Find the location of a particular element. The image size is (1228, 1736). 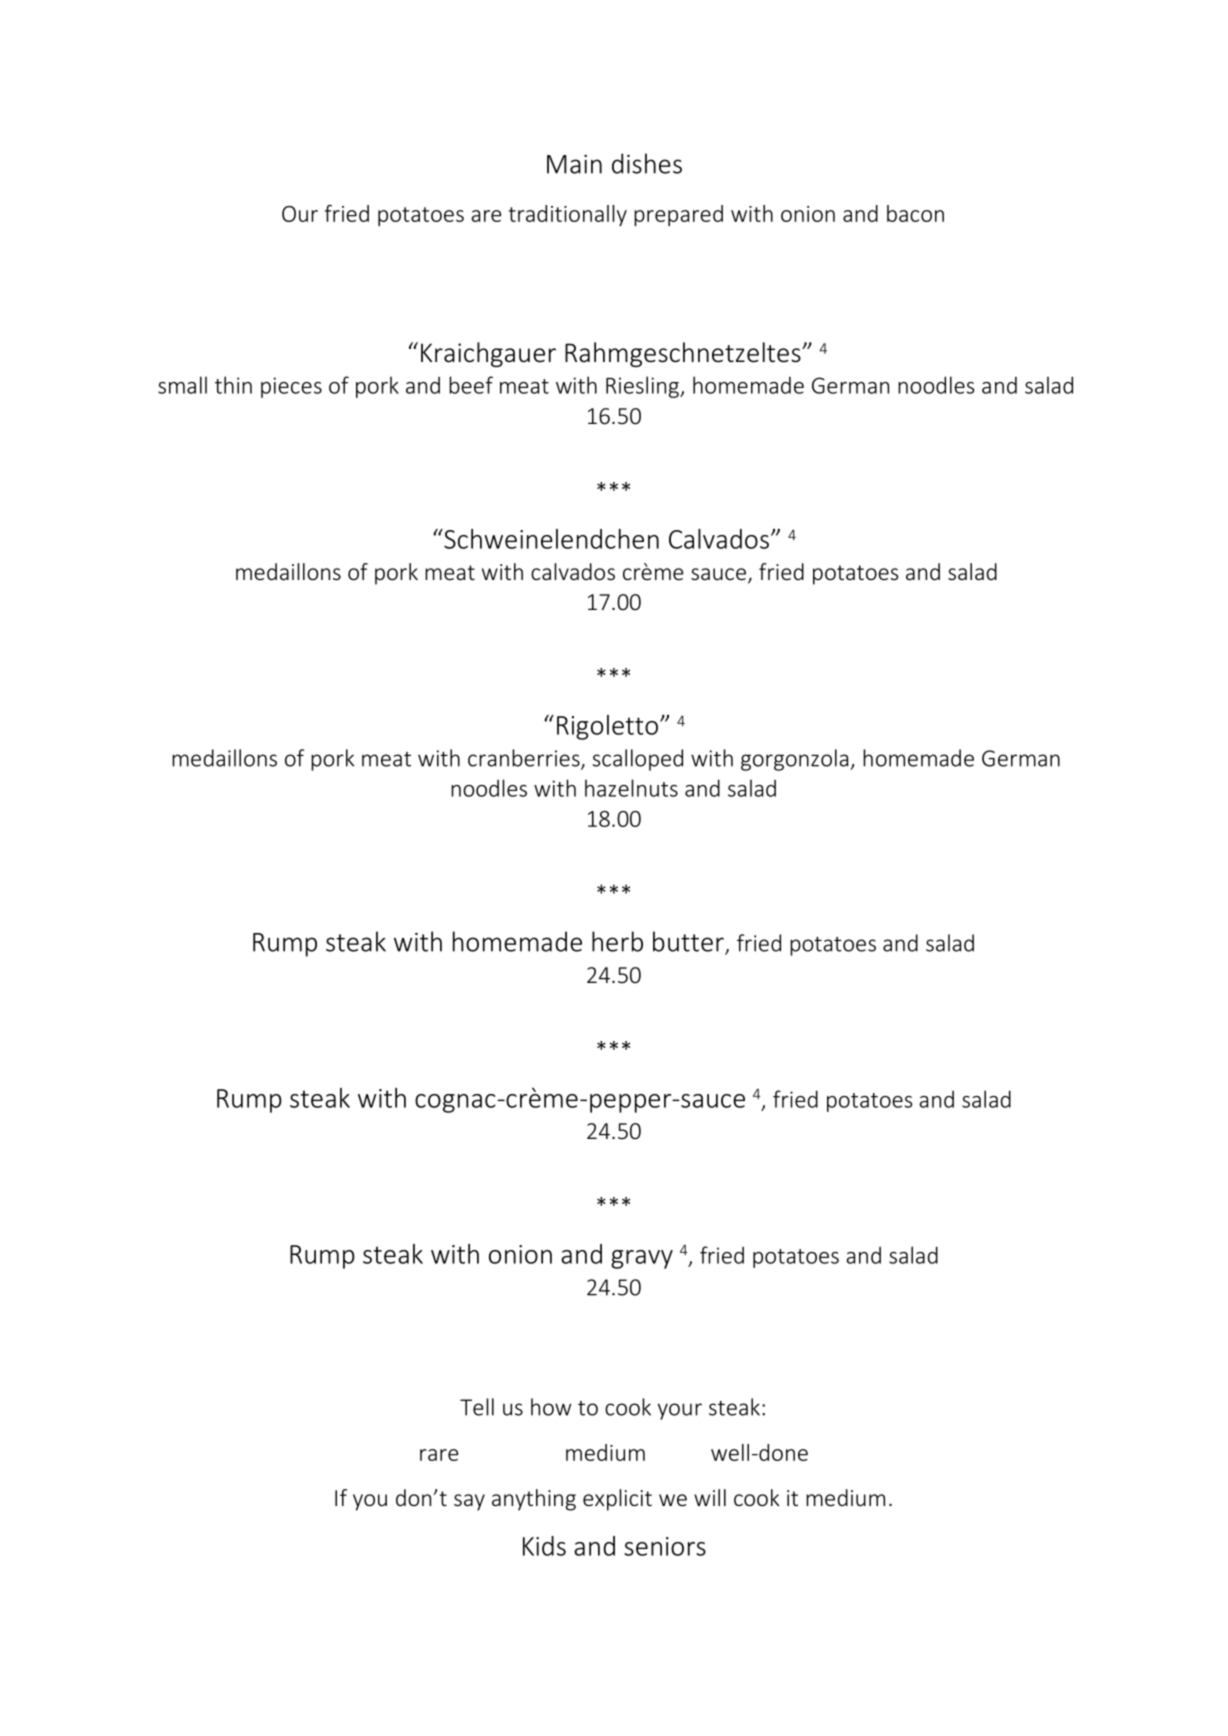

pieces is located at coordinates (291, 387).
